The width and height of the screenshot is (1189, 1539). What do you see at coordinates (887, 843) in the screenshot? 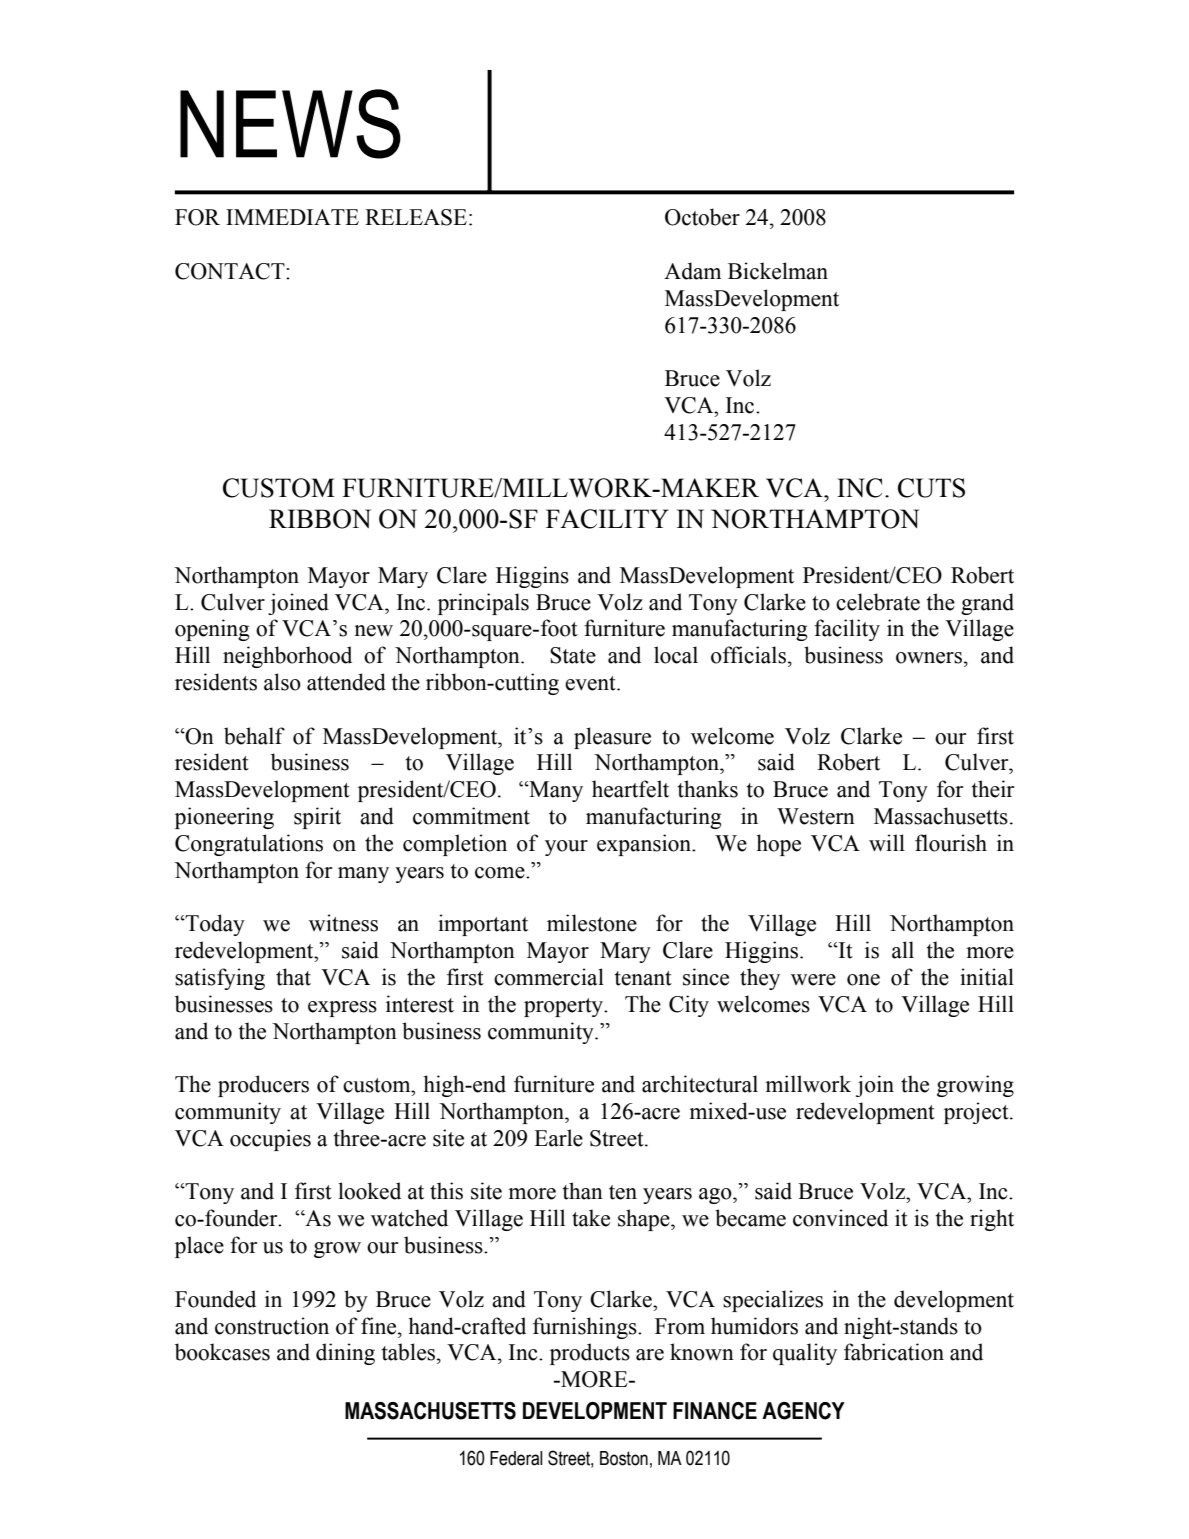
I see `will` at bounding box center [887, 843].
